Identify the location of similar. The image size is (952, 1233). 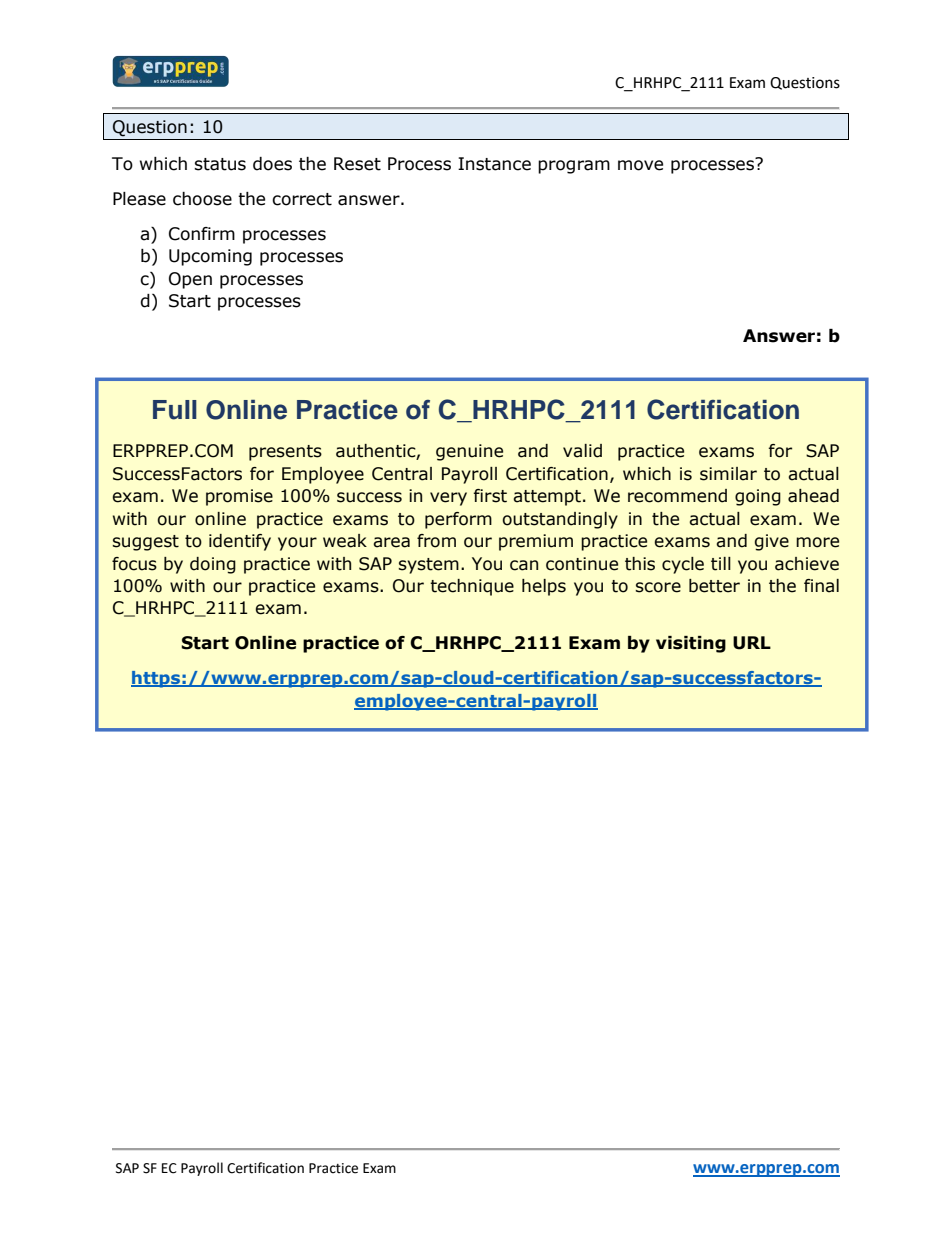
(728, 474).
